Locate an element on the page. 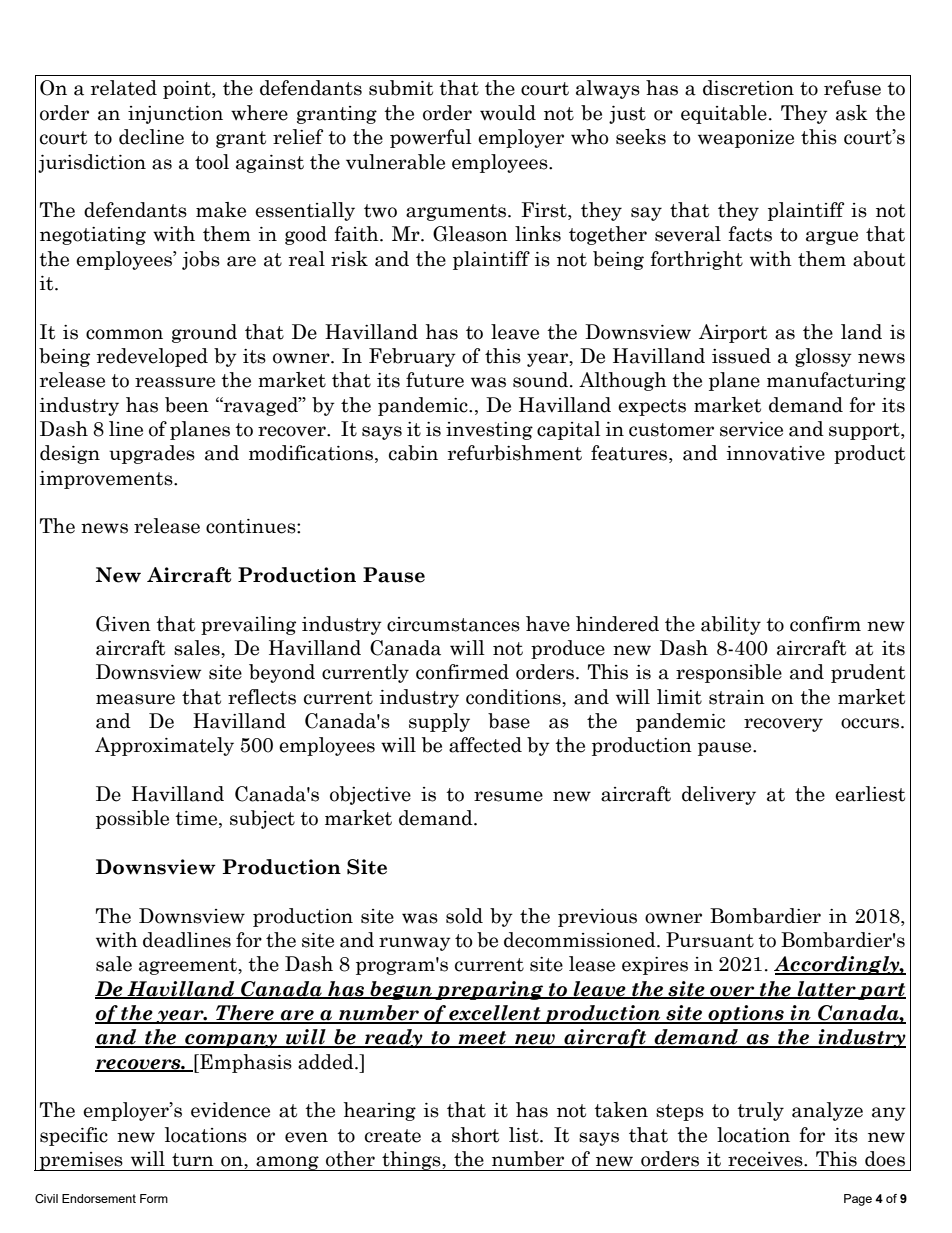 The width and height of the image is (952, 1233). circumstances is located at coordinates (453, 624).
